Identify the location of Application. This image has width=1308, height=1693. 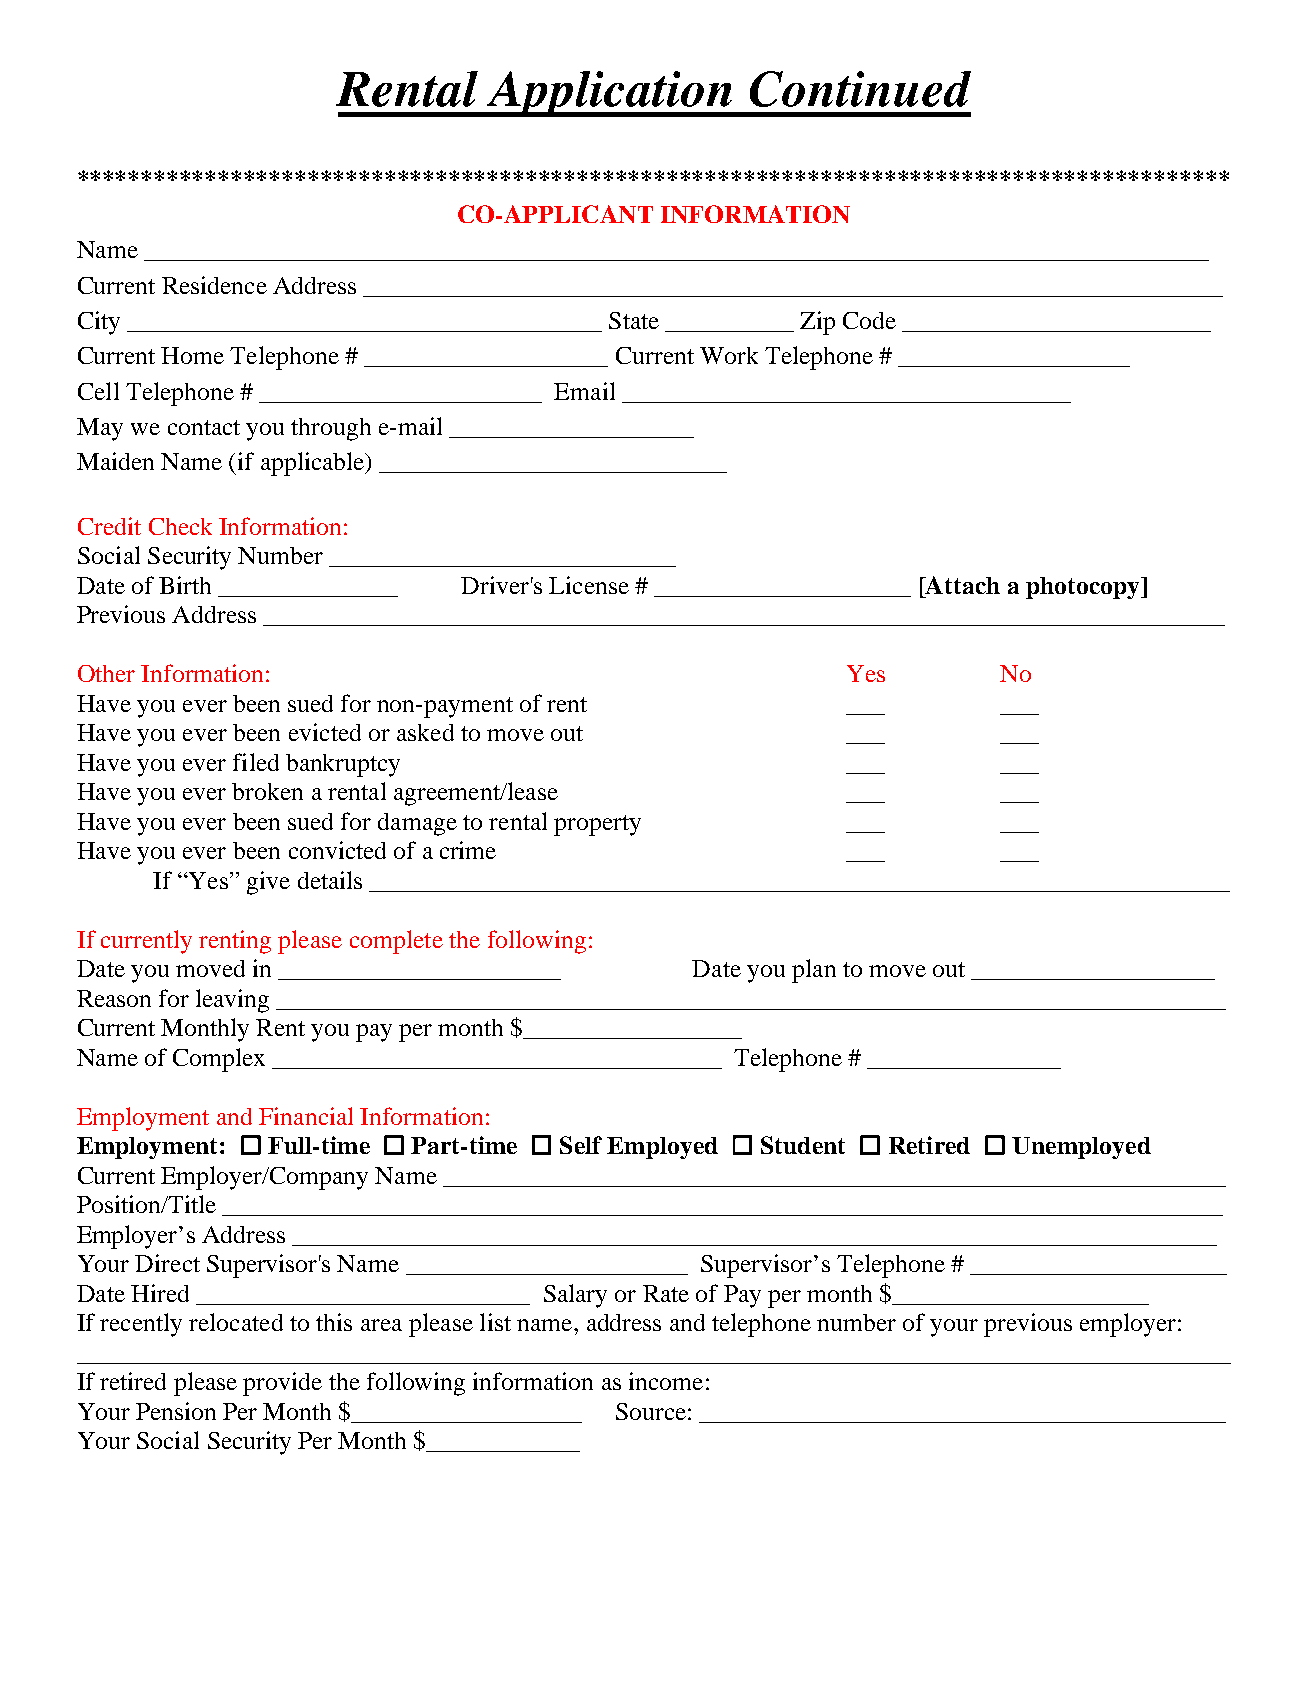
(609, 94).
